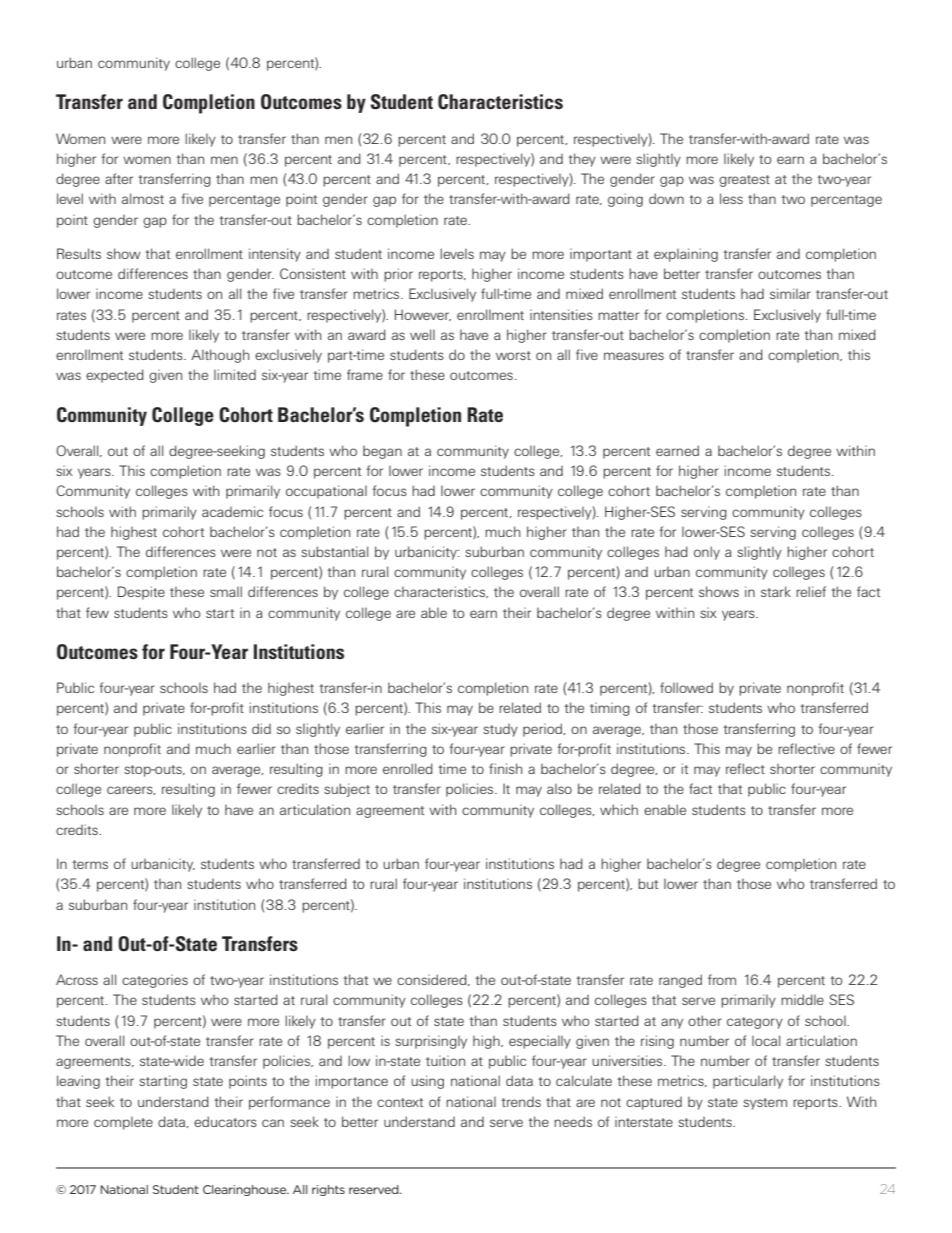 This page has height=1233, width=952. I want to click on less, so click(731, 198).
